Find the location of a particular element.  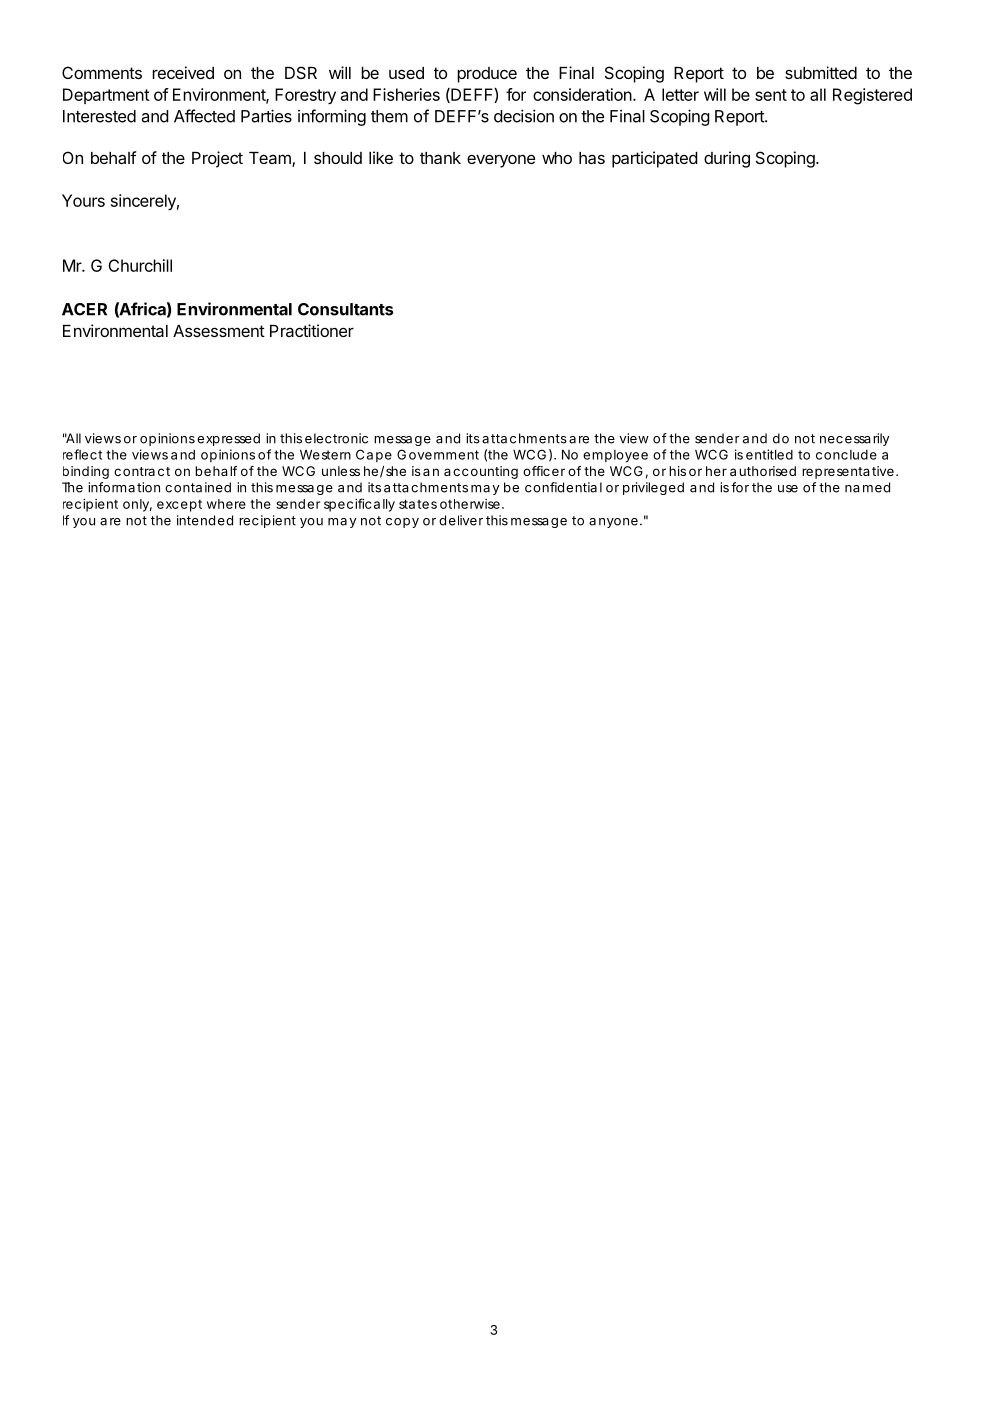

except is located at coordinates (179, 505).
